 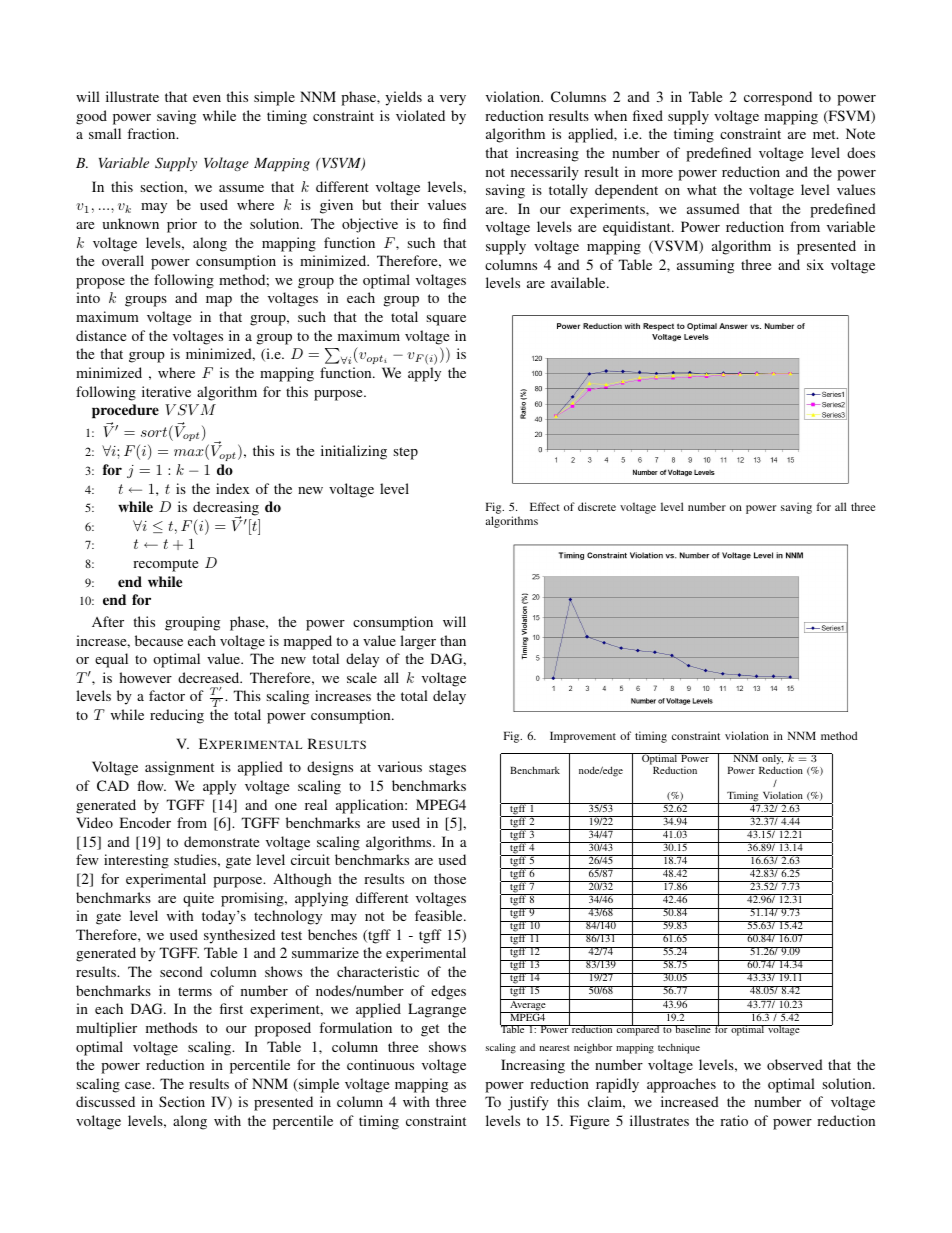 What do you see at coordinates (528, 1103) in the screenshot?
I see `justify` at bounding box center [528, 1103].
